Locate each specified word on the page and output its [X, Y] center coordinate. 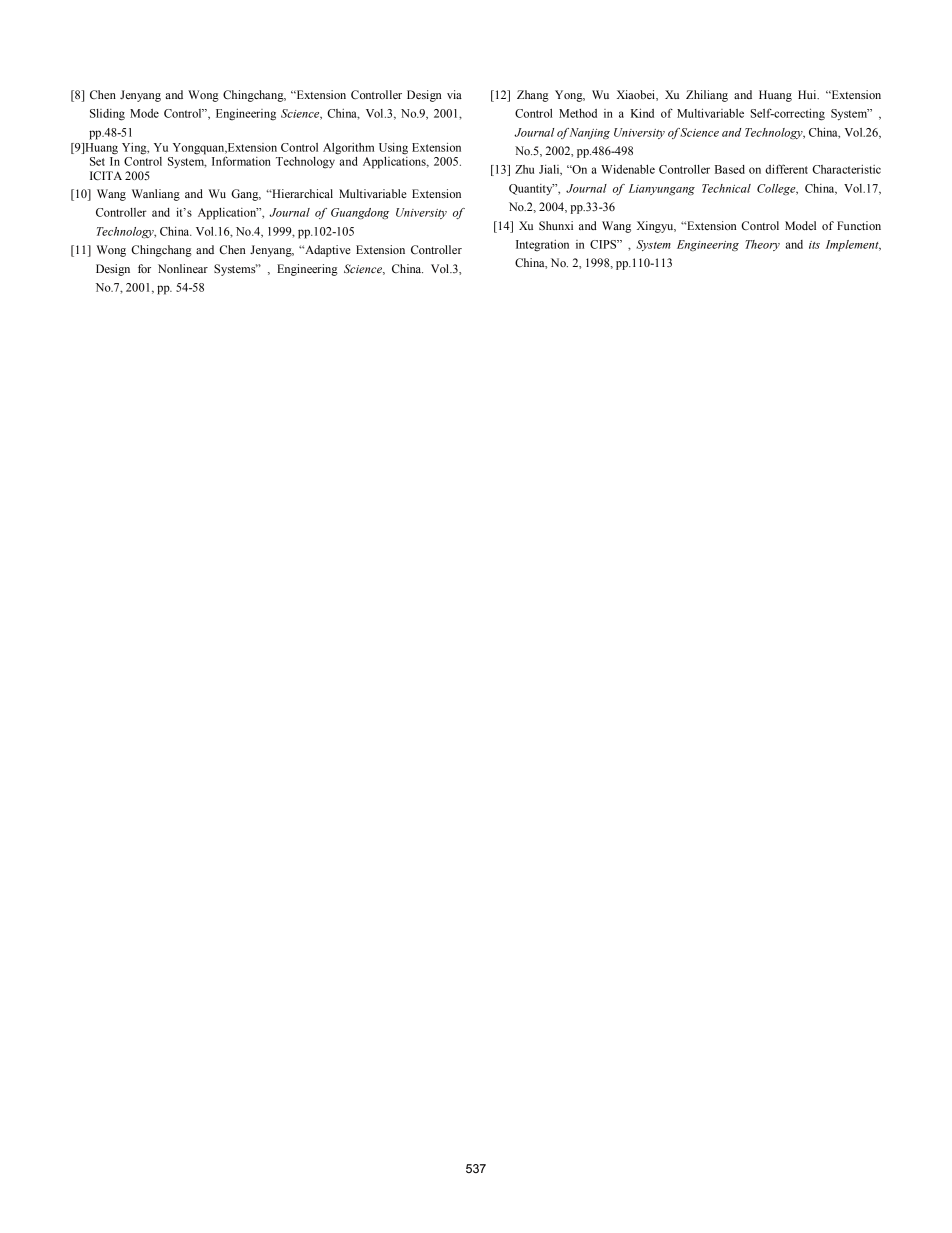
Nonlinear [183, 268]
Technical [726, 188]
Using [393, 149]
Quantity [532, 189]
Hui [808, 94]
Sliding [107, 115]
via [454, 94]
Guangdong [360, 214]
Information [241, 161]
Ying [135, 149]
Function [859, 225]
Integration [542, 246]
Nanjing [590, 134]
